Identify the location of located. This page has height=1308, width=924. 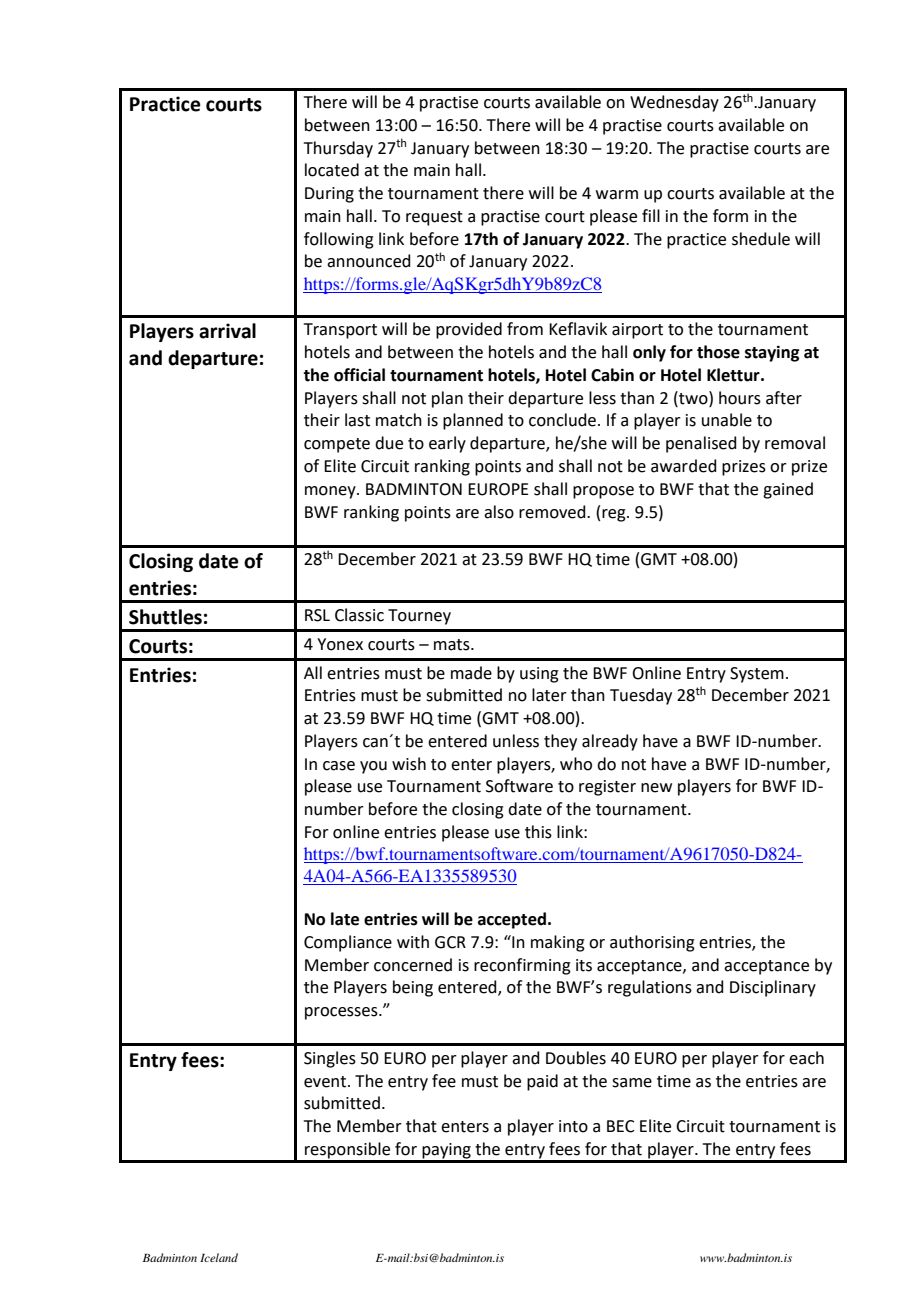
(332, 170).
